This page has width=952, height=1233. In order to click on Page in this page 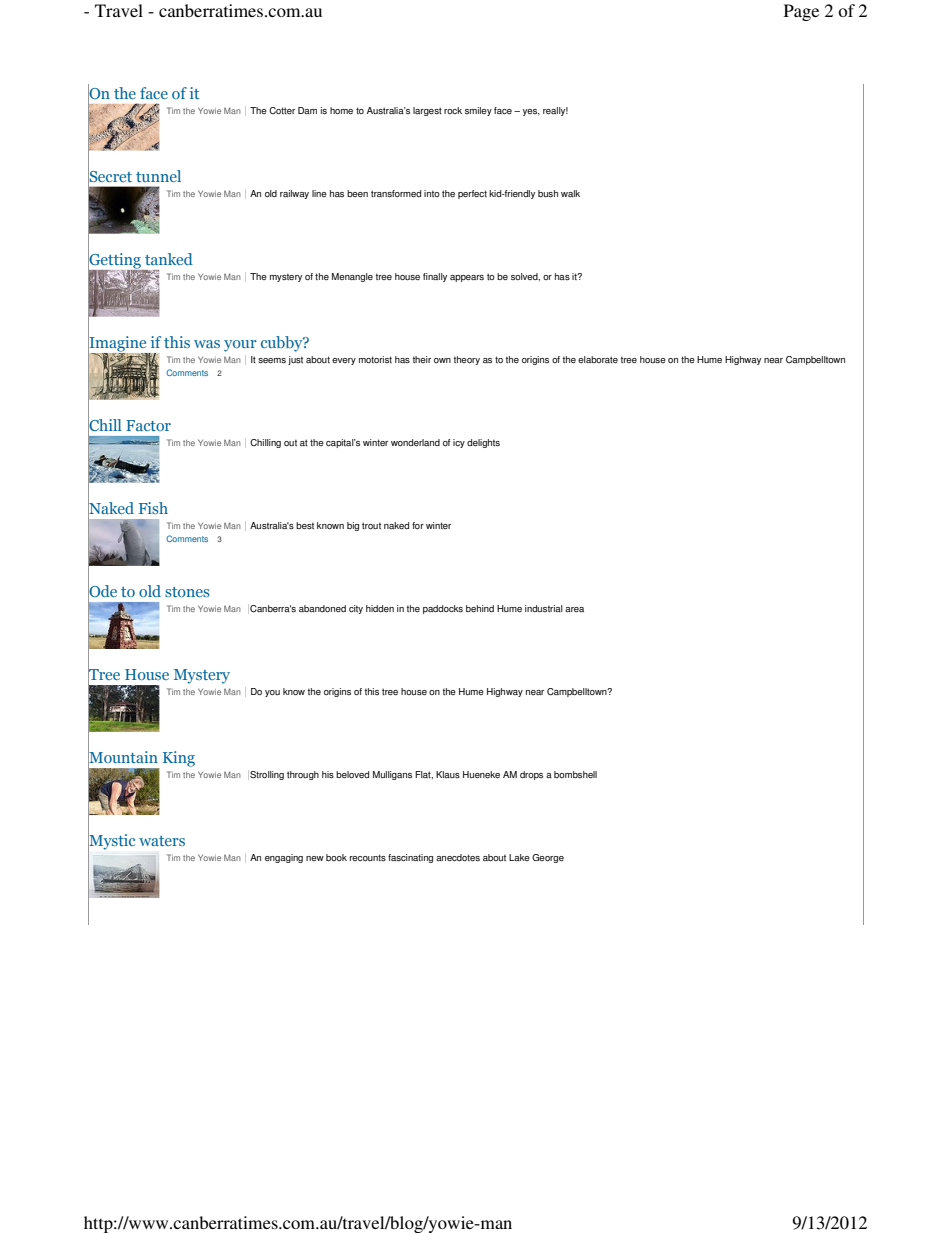, I will do `click(801, 12)`.
